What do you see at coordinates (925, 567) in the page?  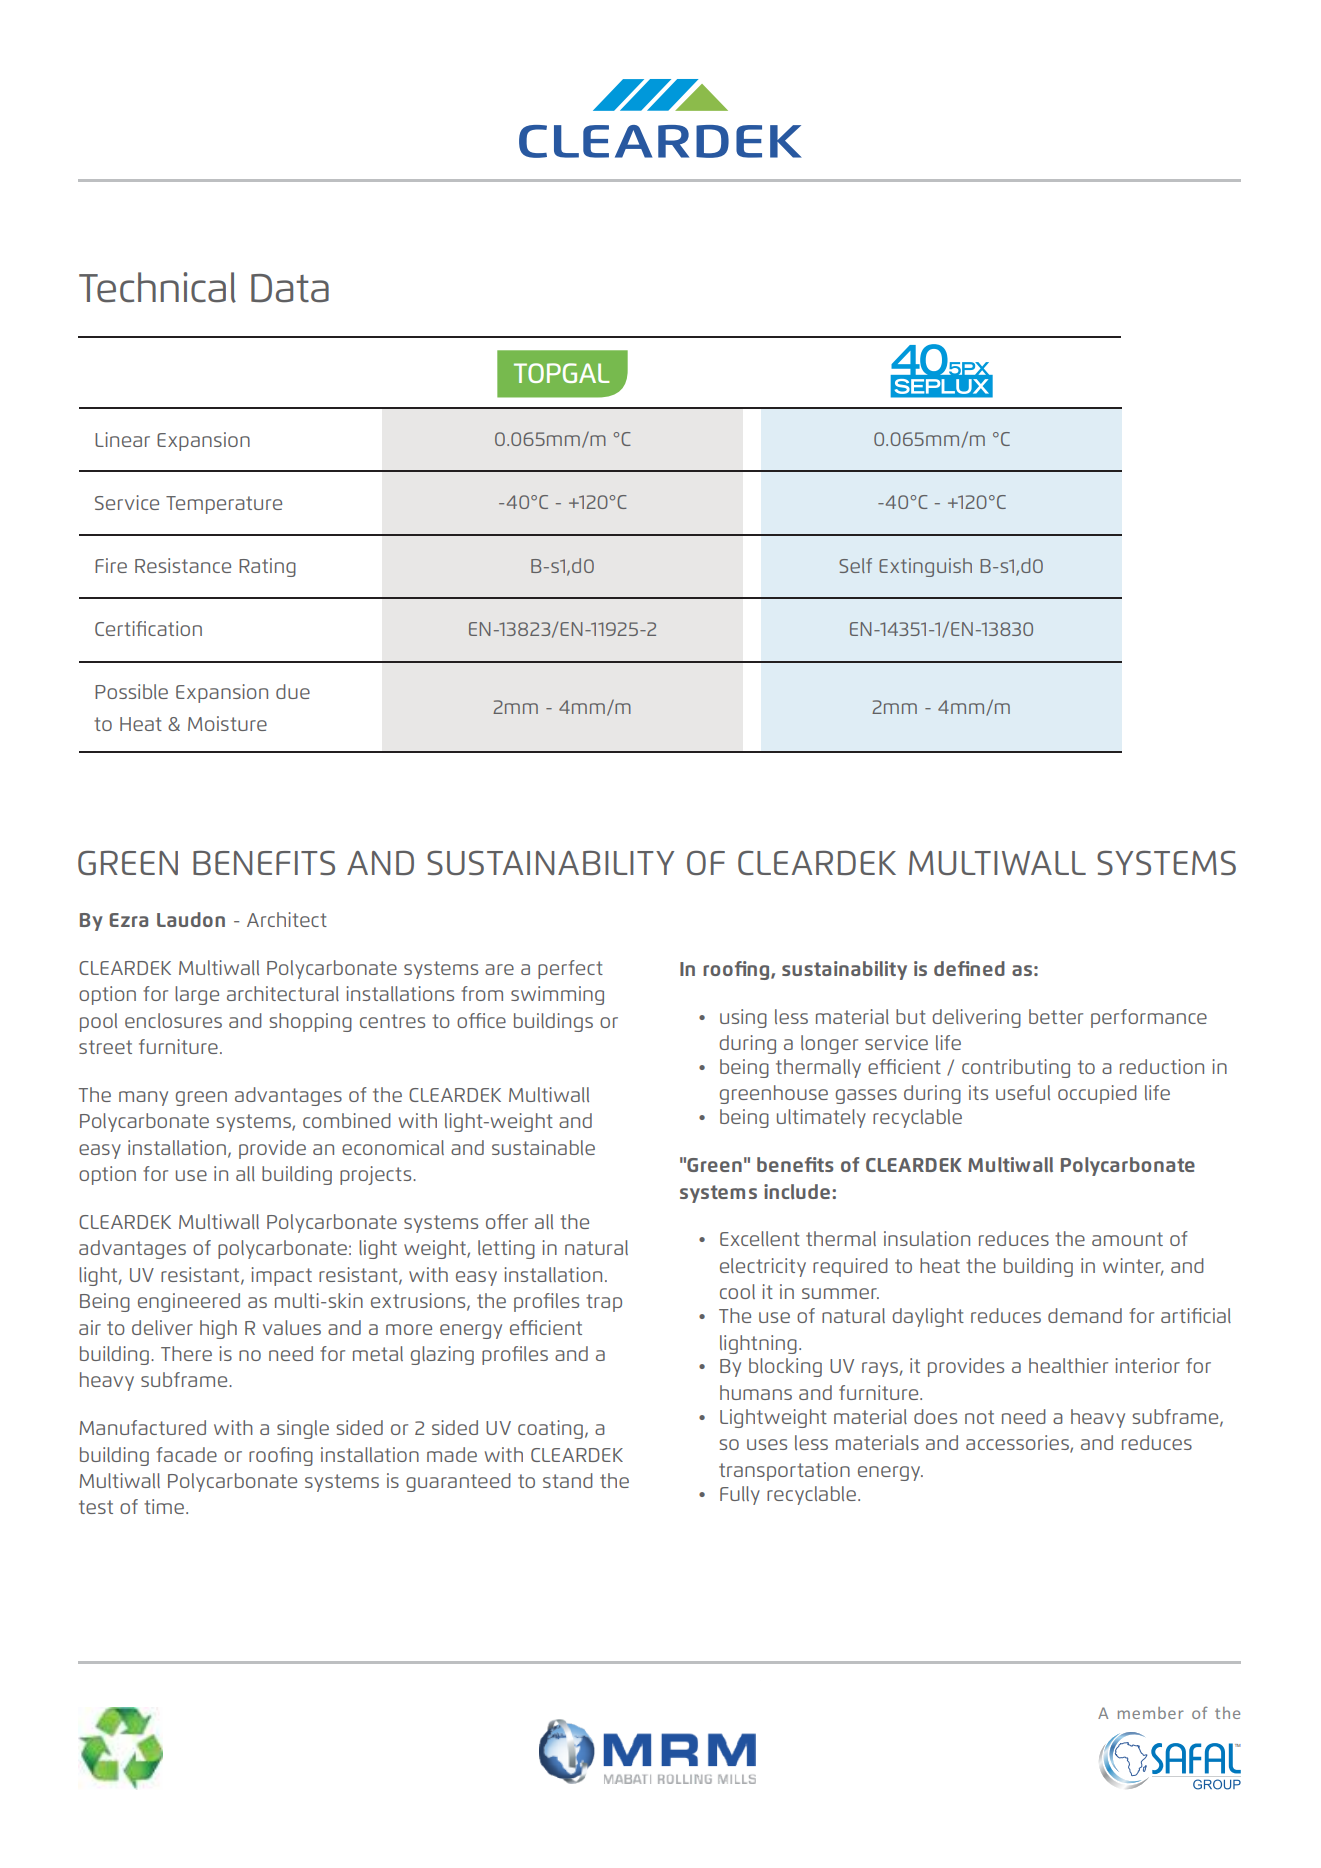 I see `Extinguish` at bounding box center [925, 567].
